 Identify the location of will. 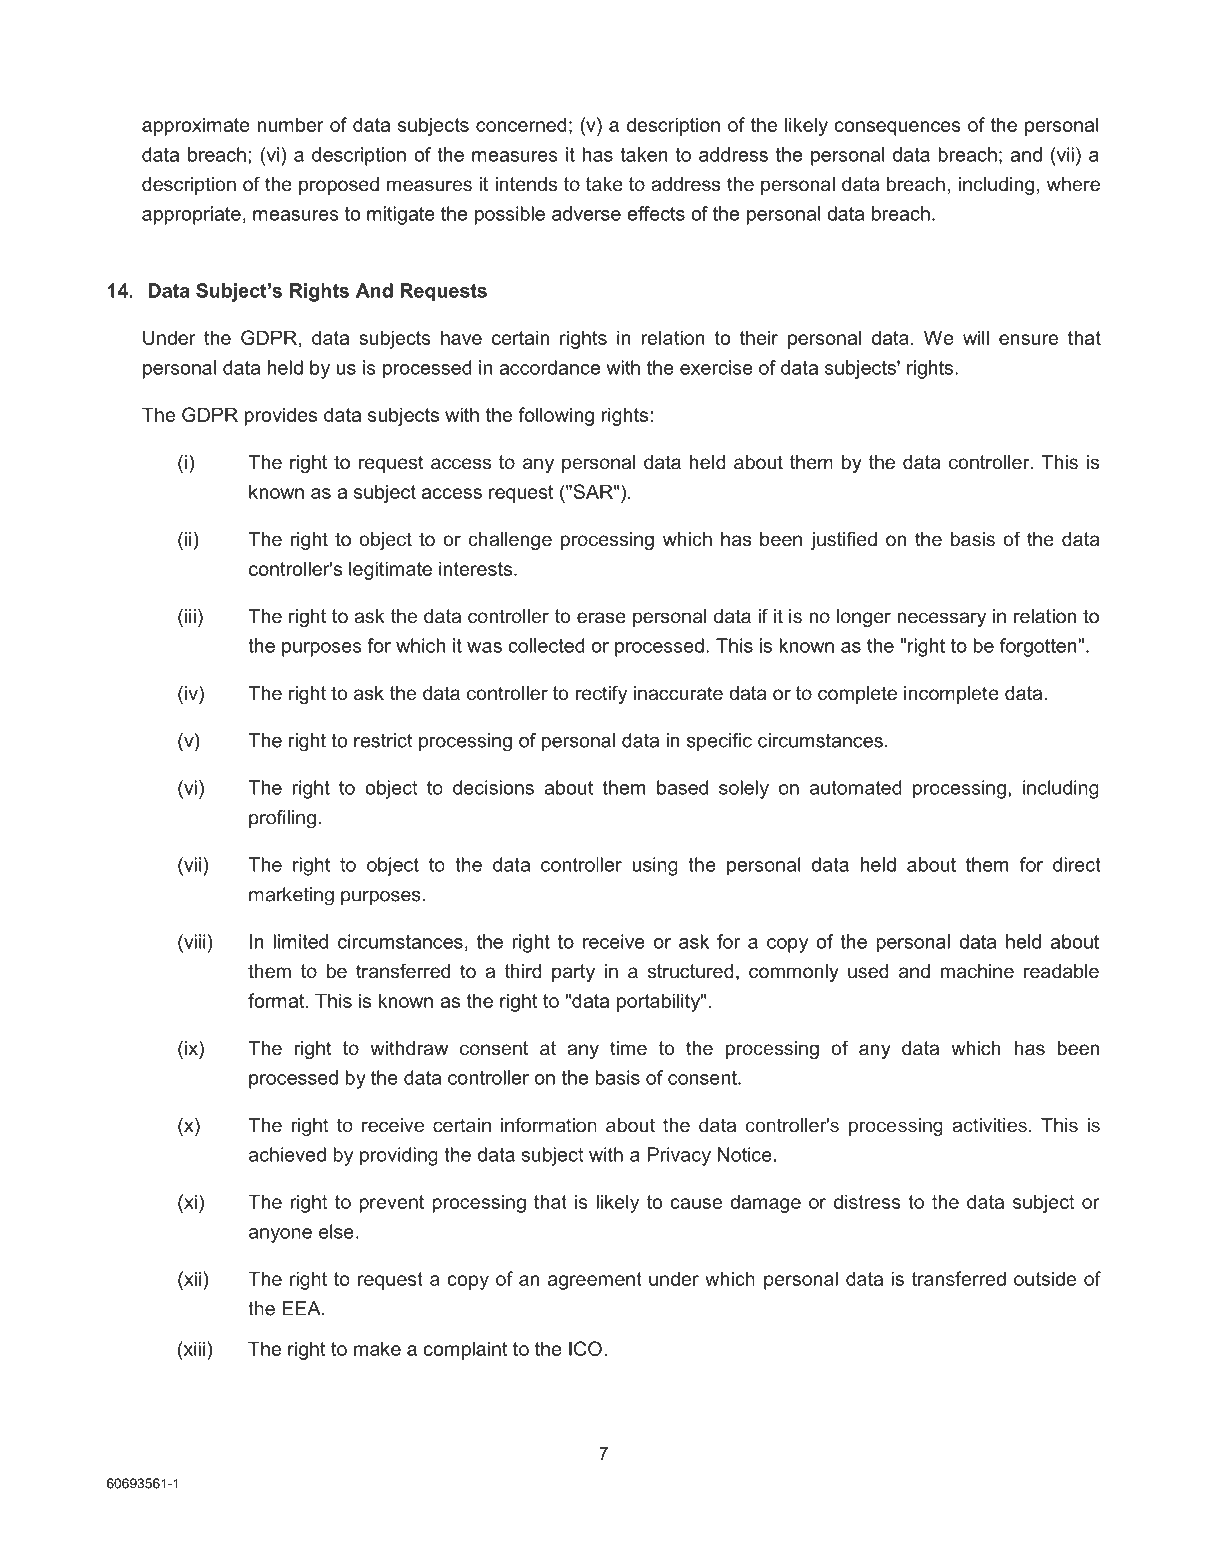
(976, 337).
